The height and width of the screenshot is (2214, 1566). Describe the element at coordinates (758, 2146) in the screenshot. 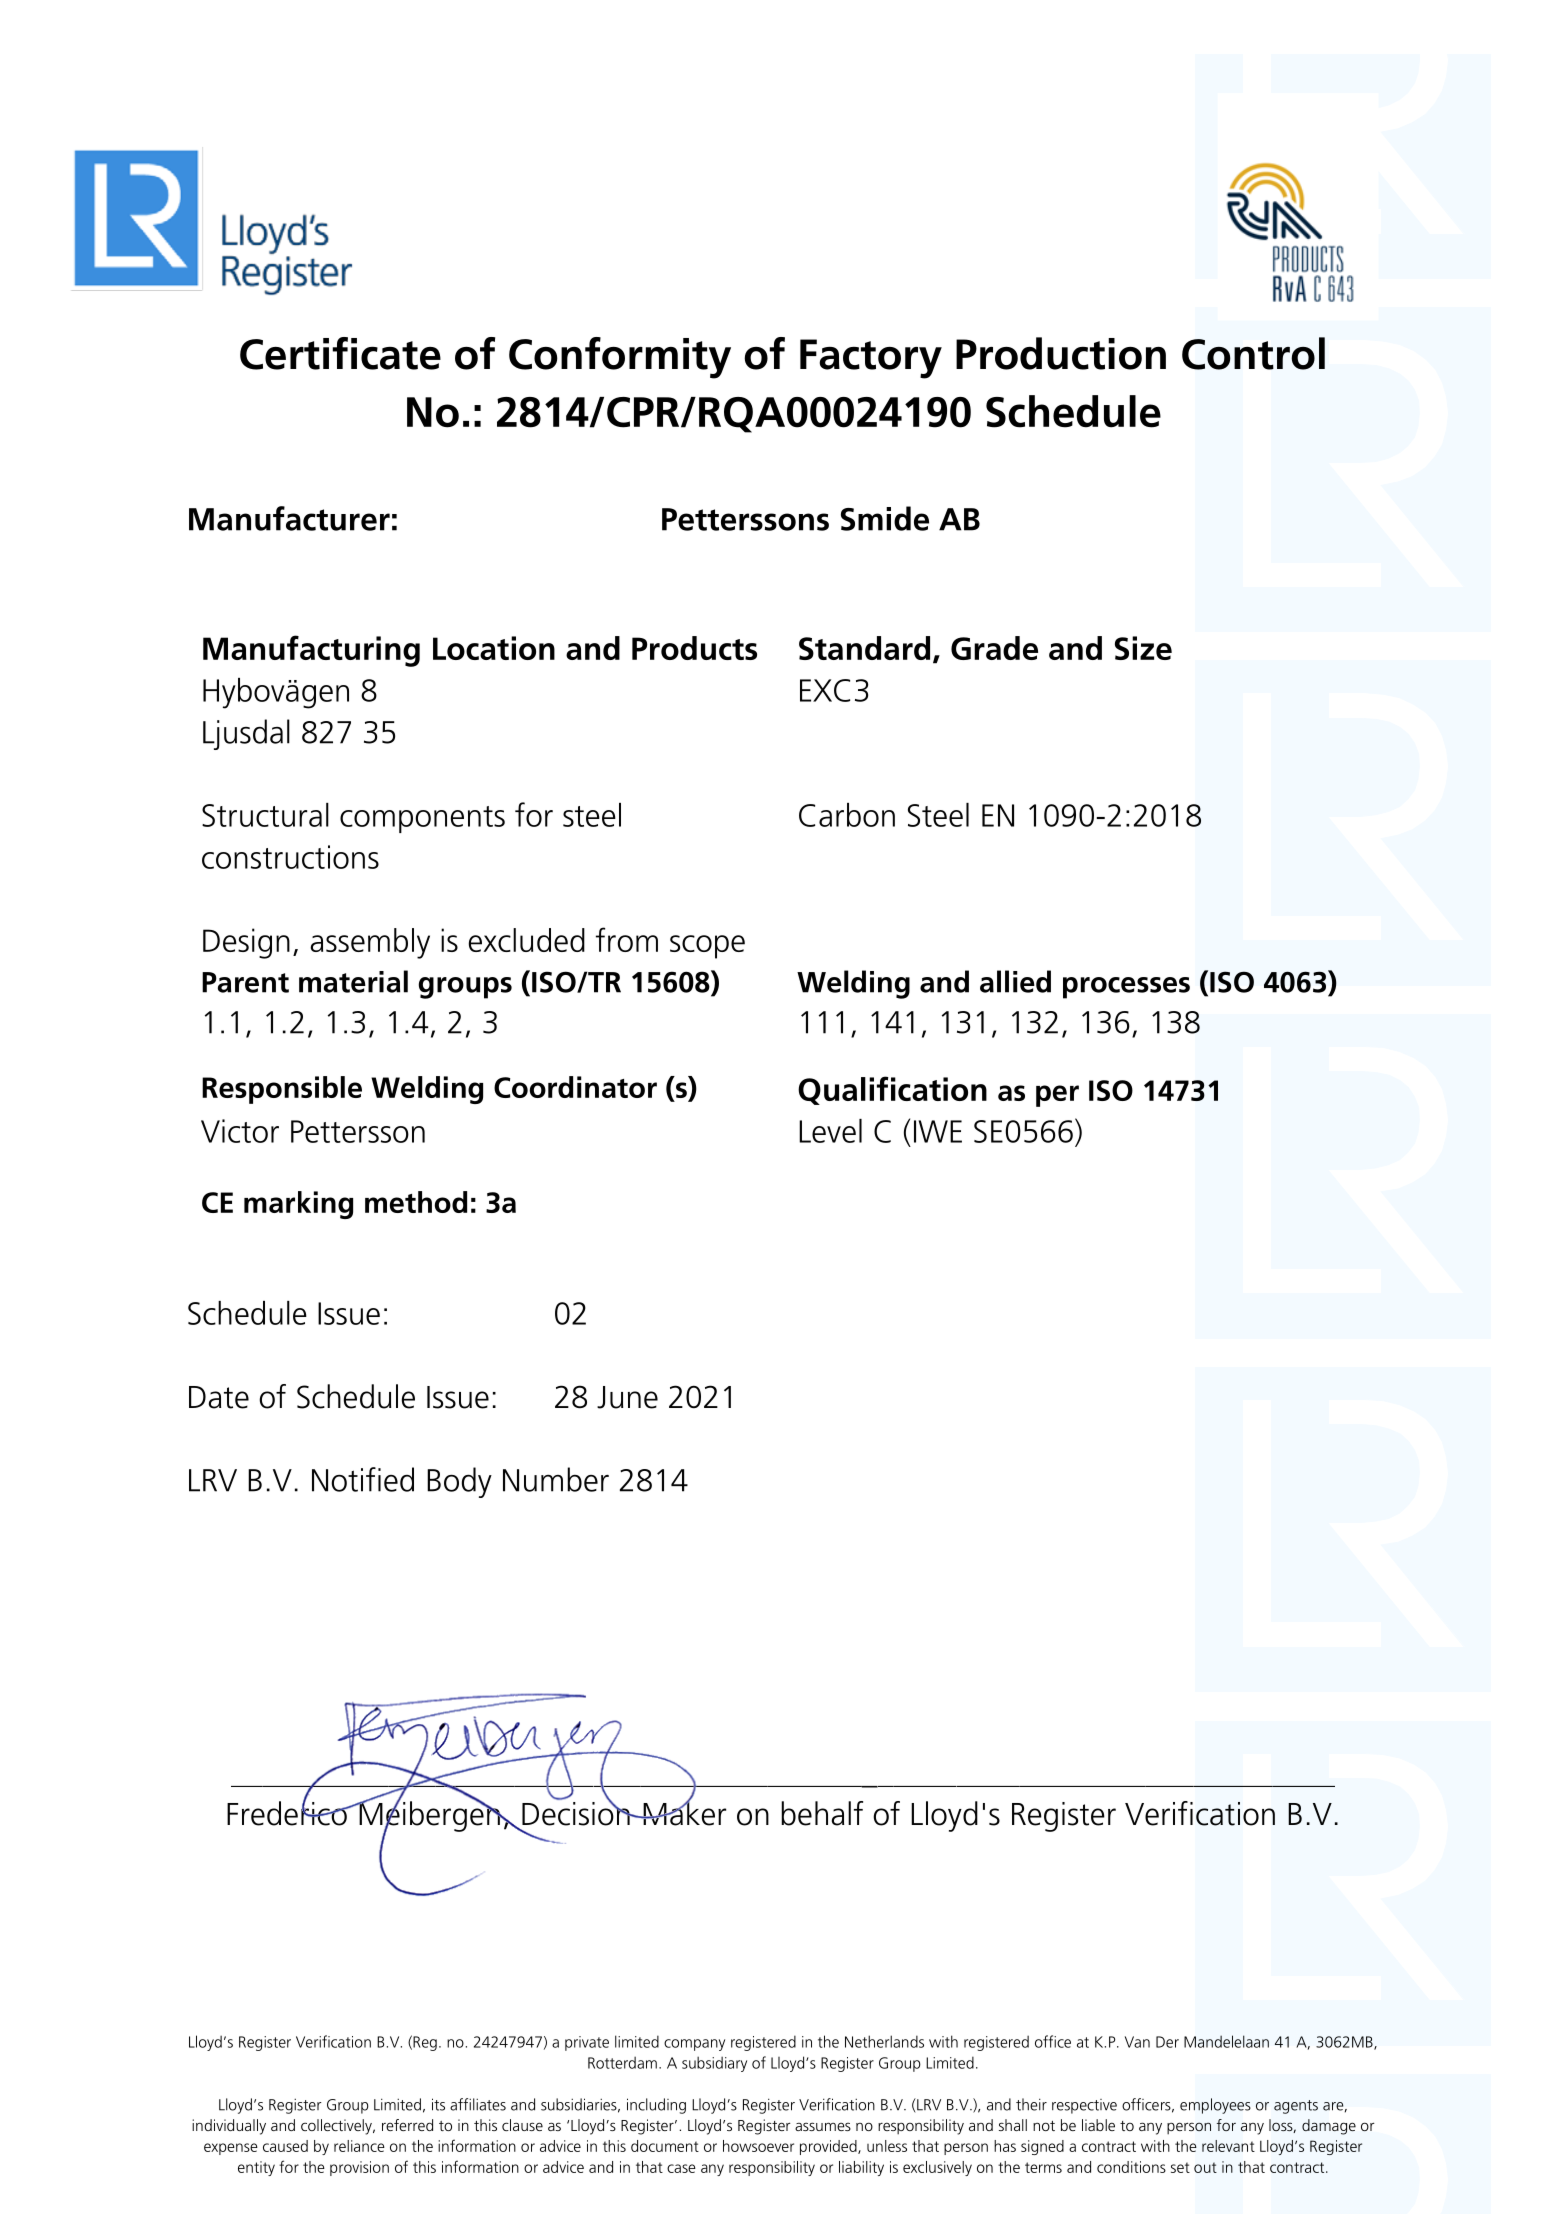

I see `howsoever` at that location.
